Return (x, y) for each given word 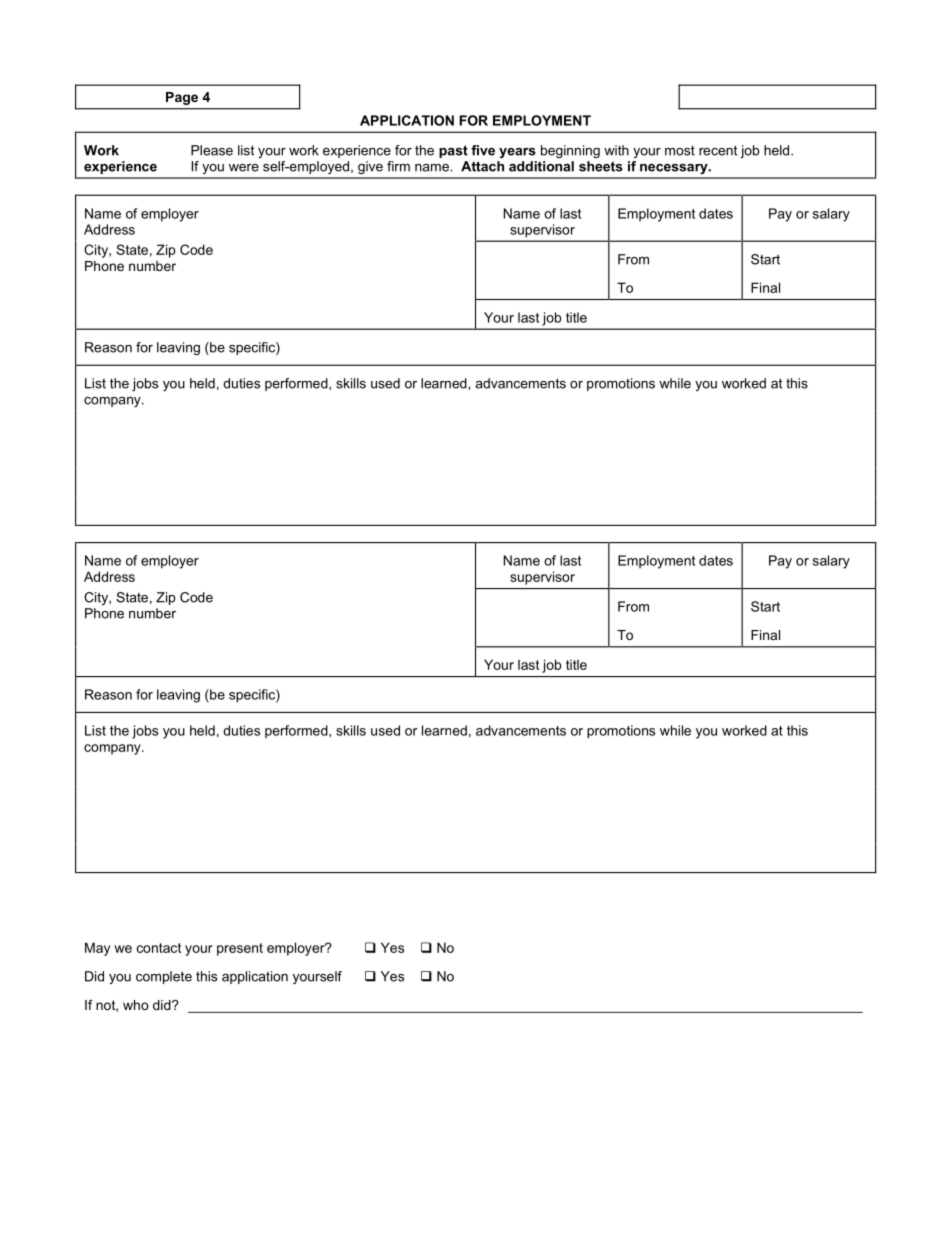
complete (164, 977)
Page (182, 98)
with (616, 150)
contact (159, 948)
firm (398, 166)
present (240, 949)
